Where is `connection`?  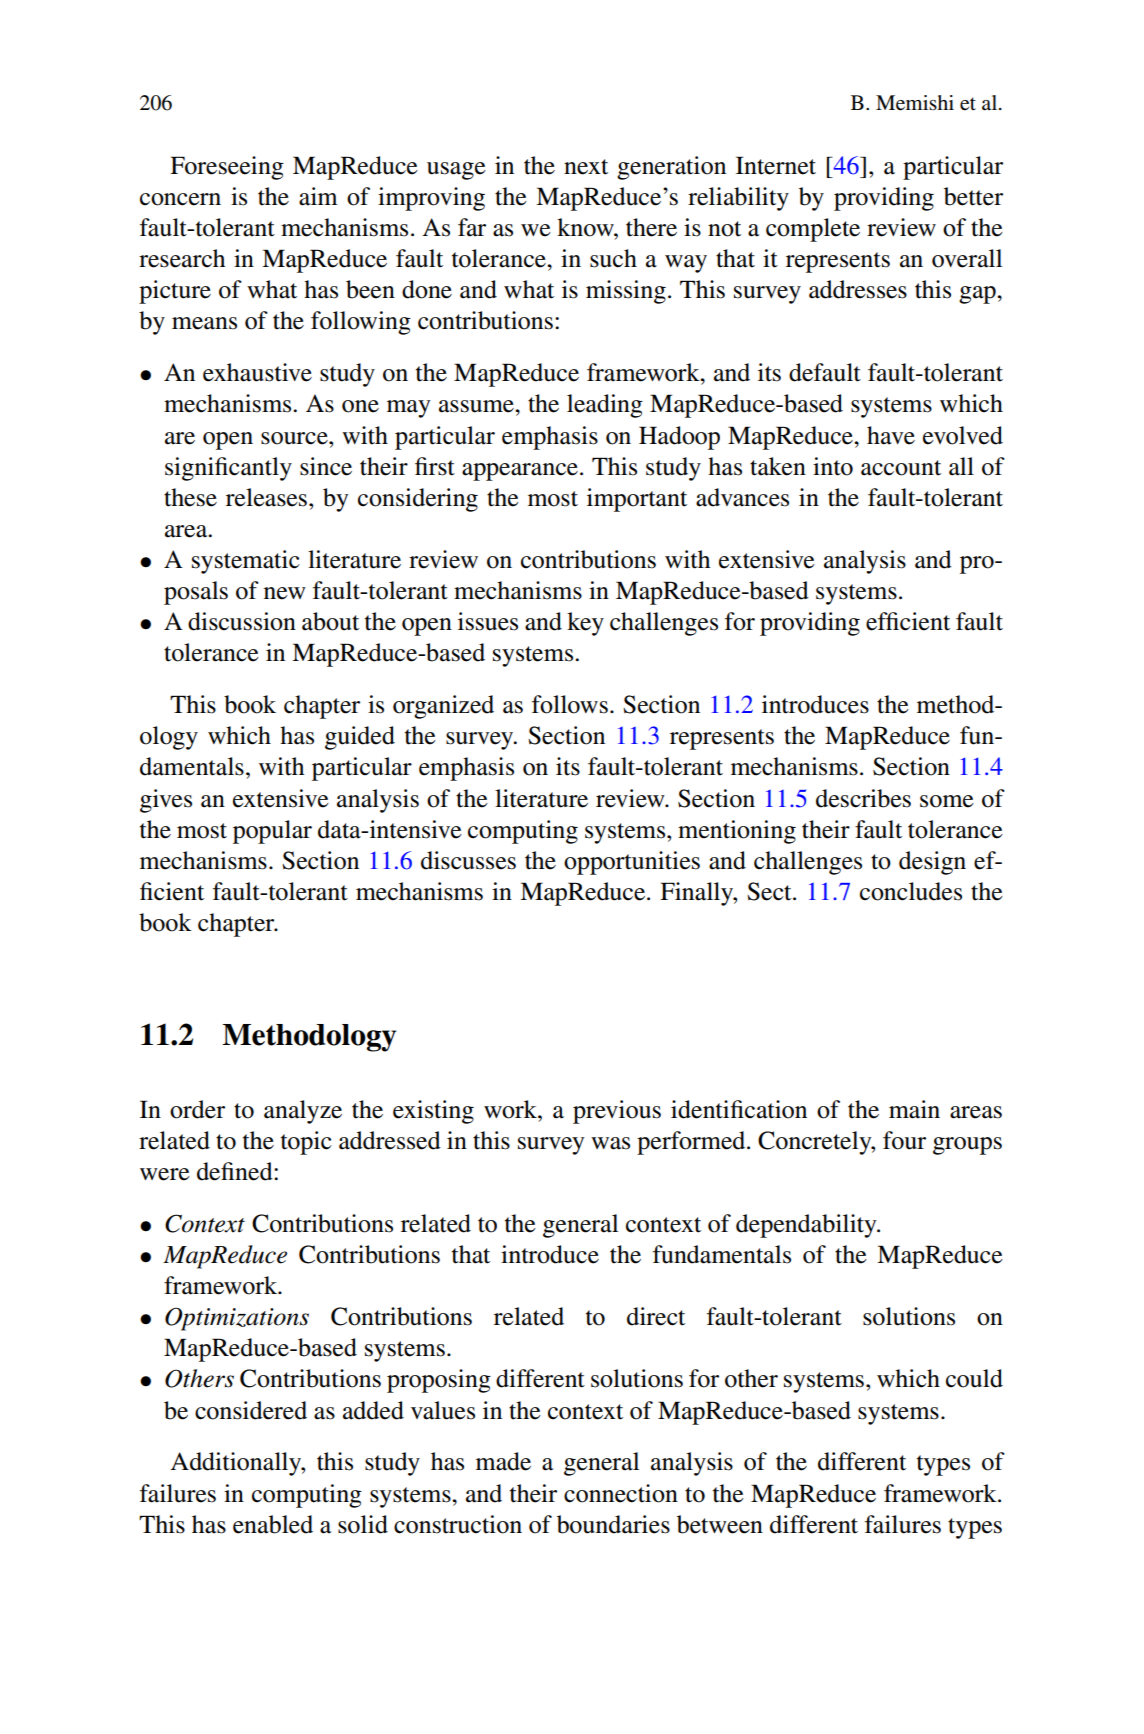 connection is located at coordinates (621, 1493).
